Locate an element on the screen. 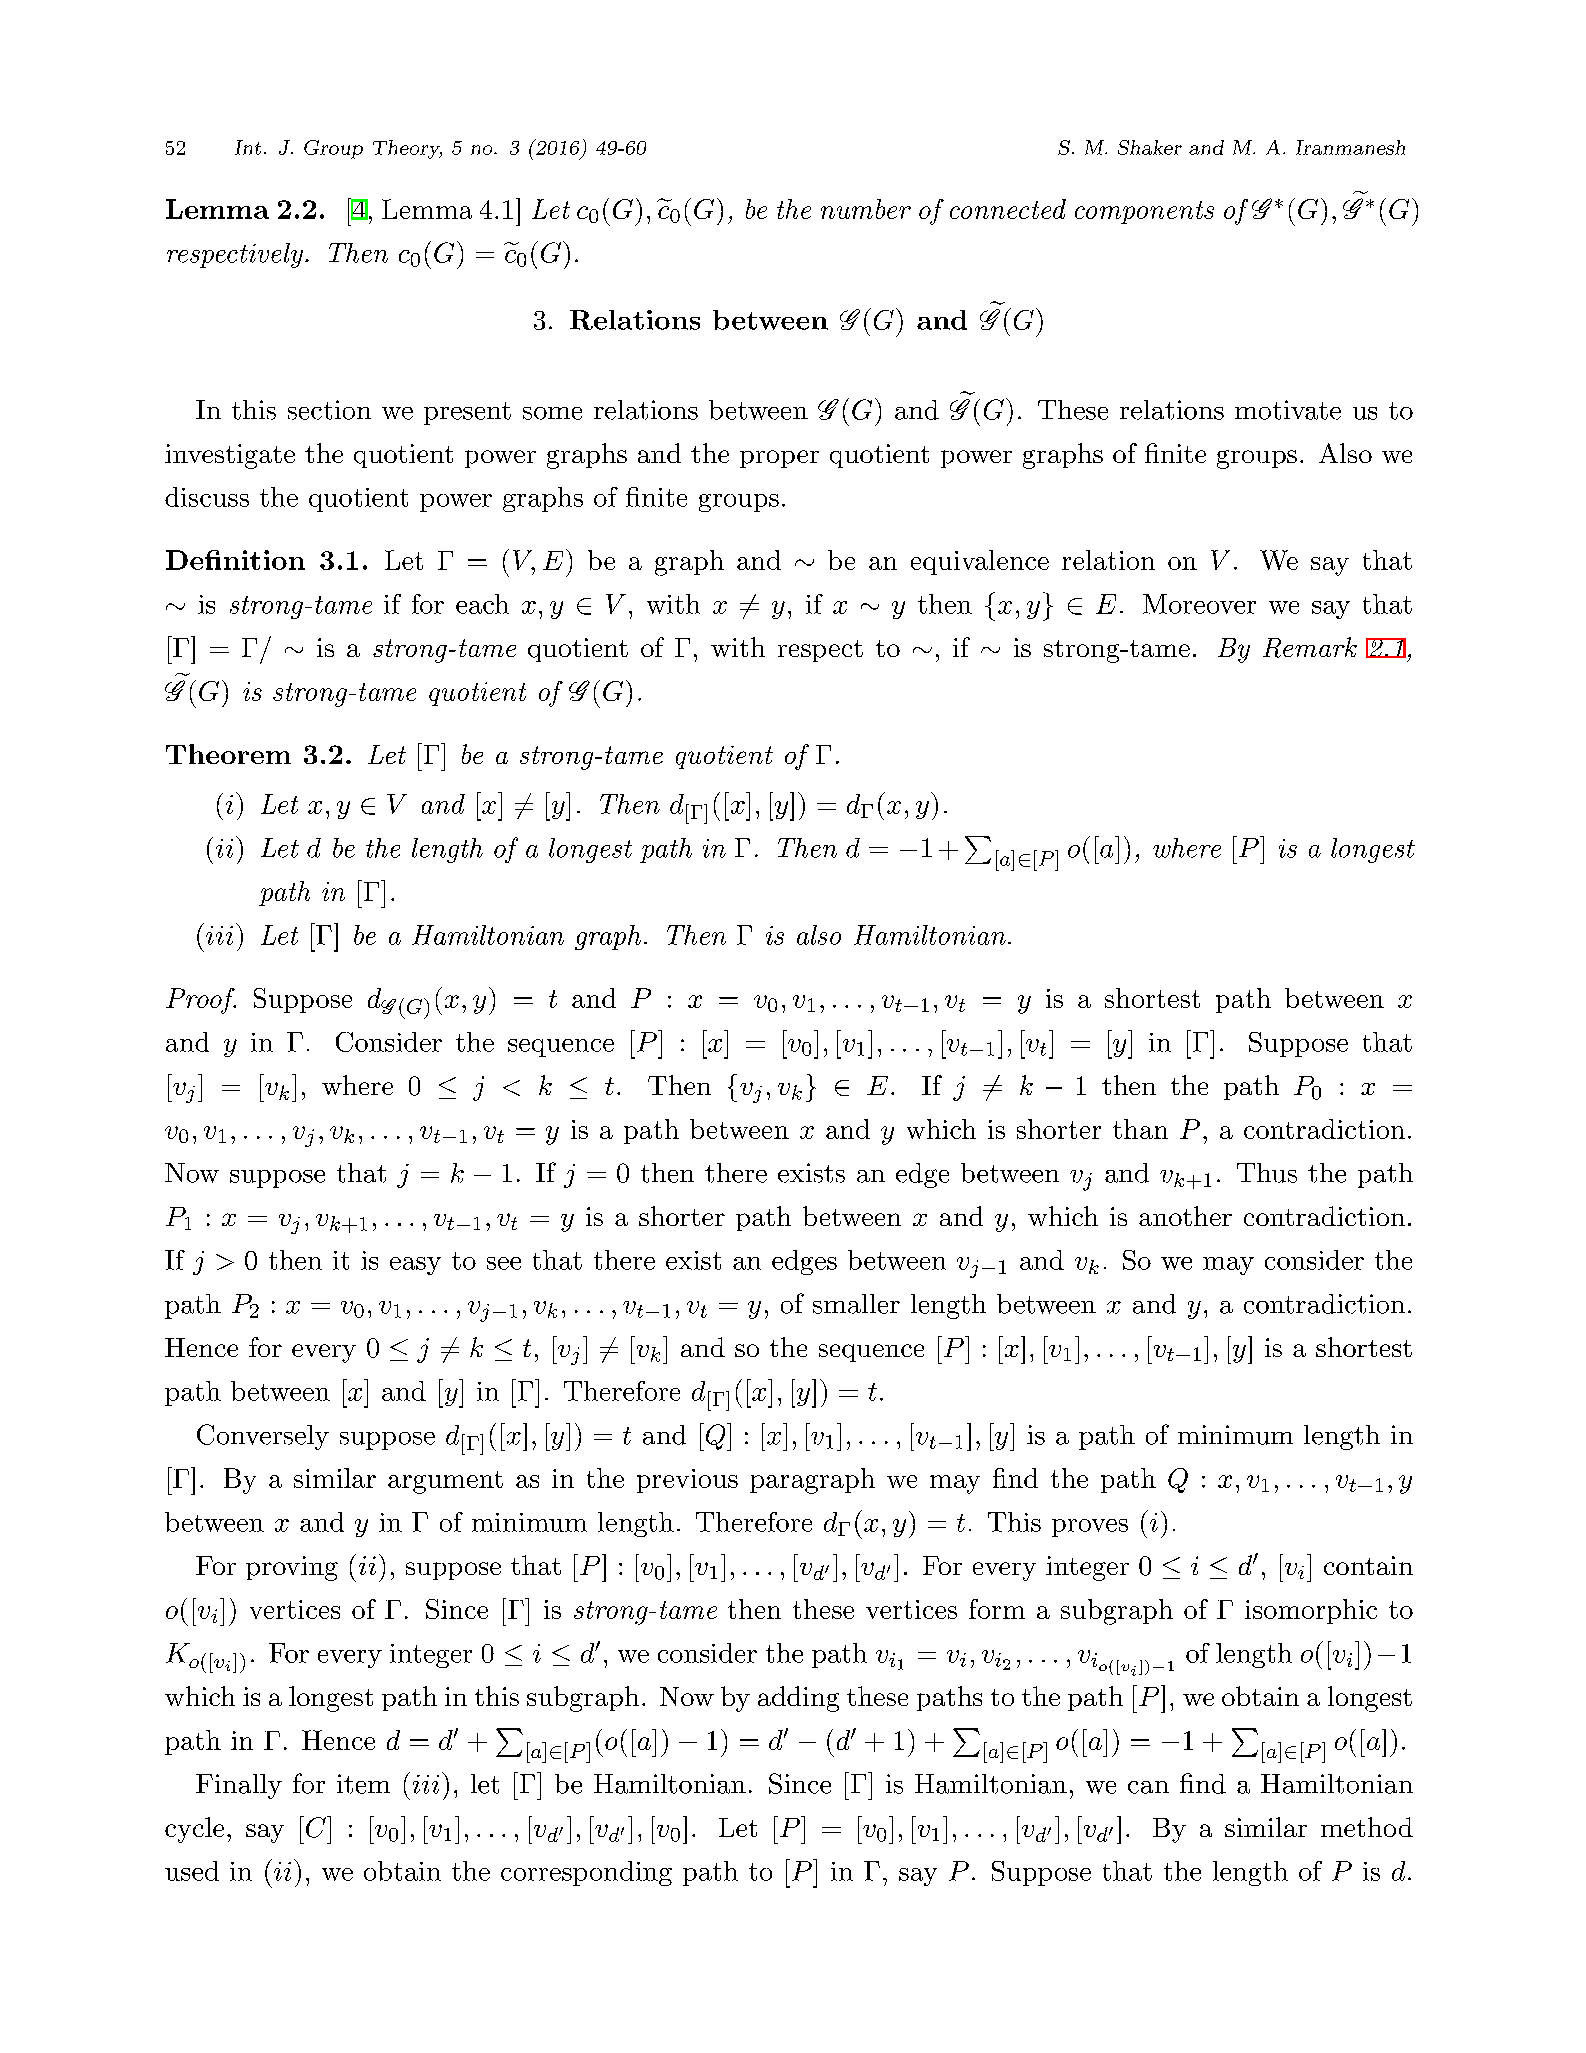 The width and height of the screenshot is (1586, 2053). proves is located at coordinates (1090, 1528).
